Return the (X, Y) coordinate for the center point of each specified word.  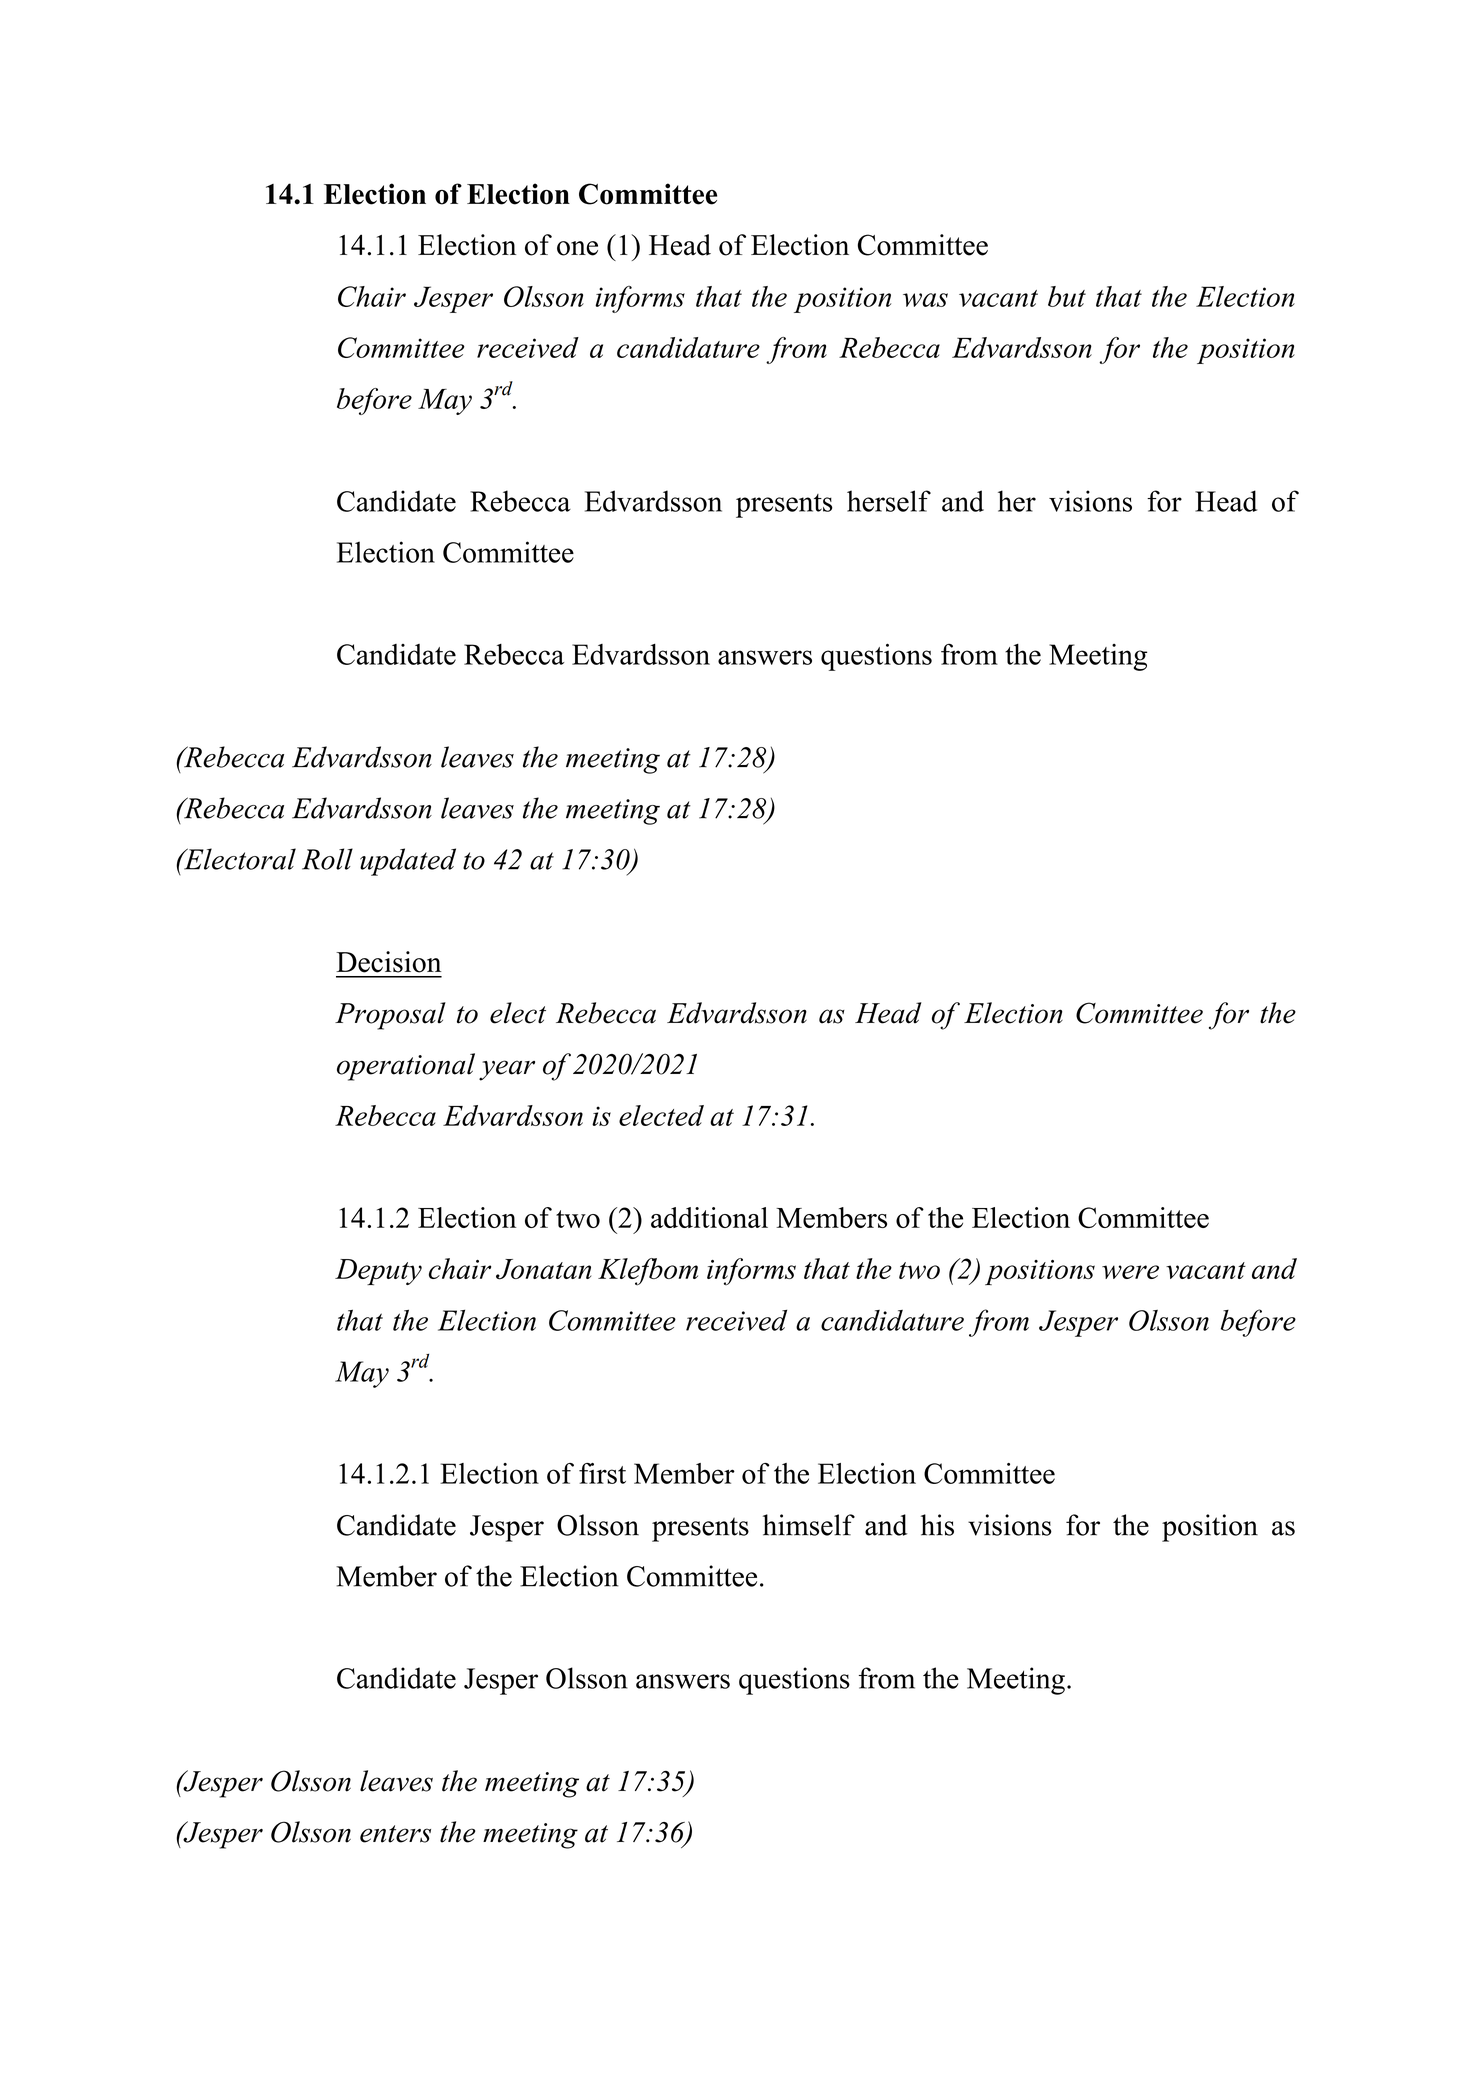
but (1067, 296)
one (577, 248)
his (937, 1525)
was (925, 300)
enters (395, 1834)
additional (709, 1217)
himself (809, 1525)
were (1130, 1272)
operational (406, 1067)
